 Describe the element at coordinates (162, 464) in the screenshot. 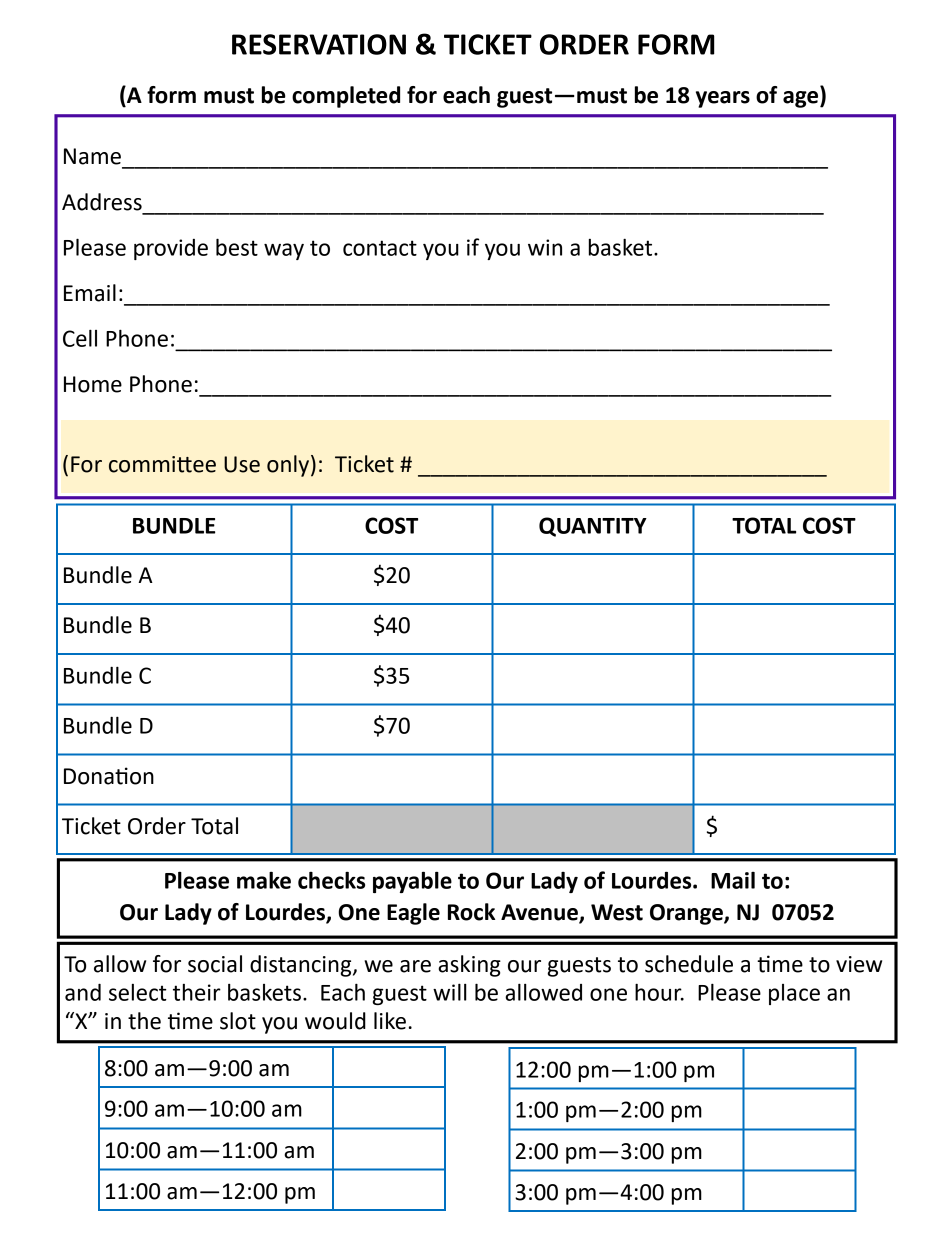

I see `committee` at that location.
